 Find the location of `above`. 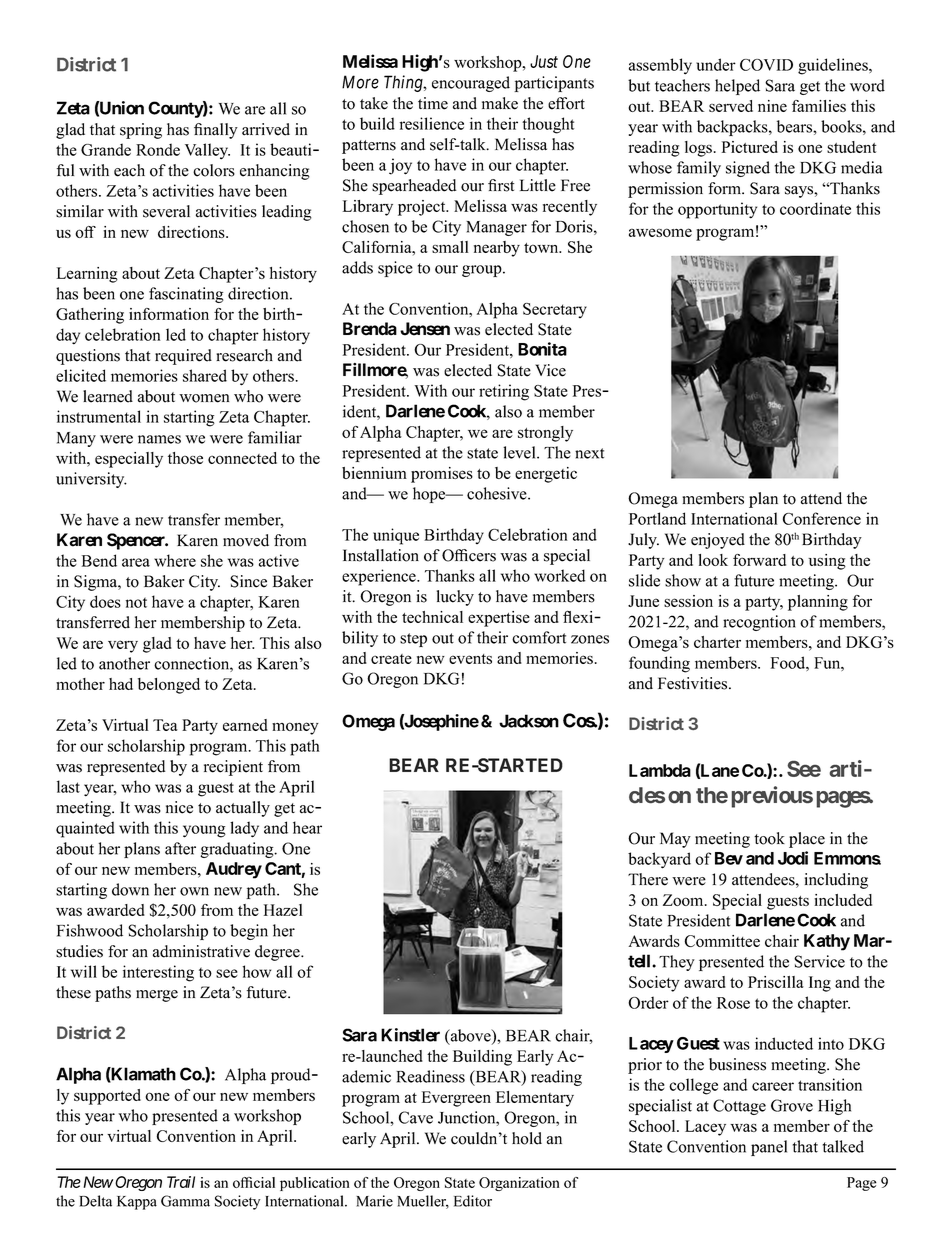

above is located at coordinates (470, 1036).
